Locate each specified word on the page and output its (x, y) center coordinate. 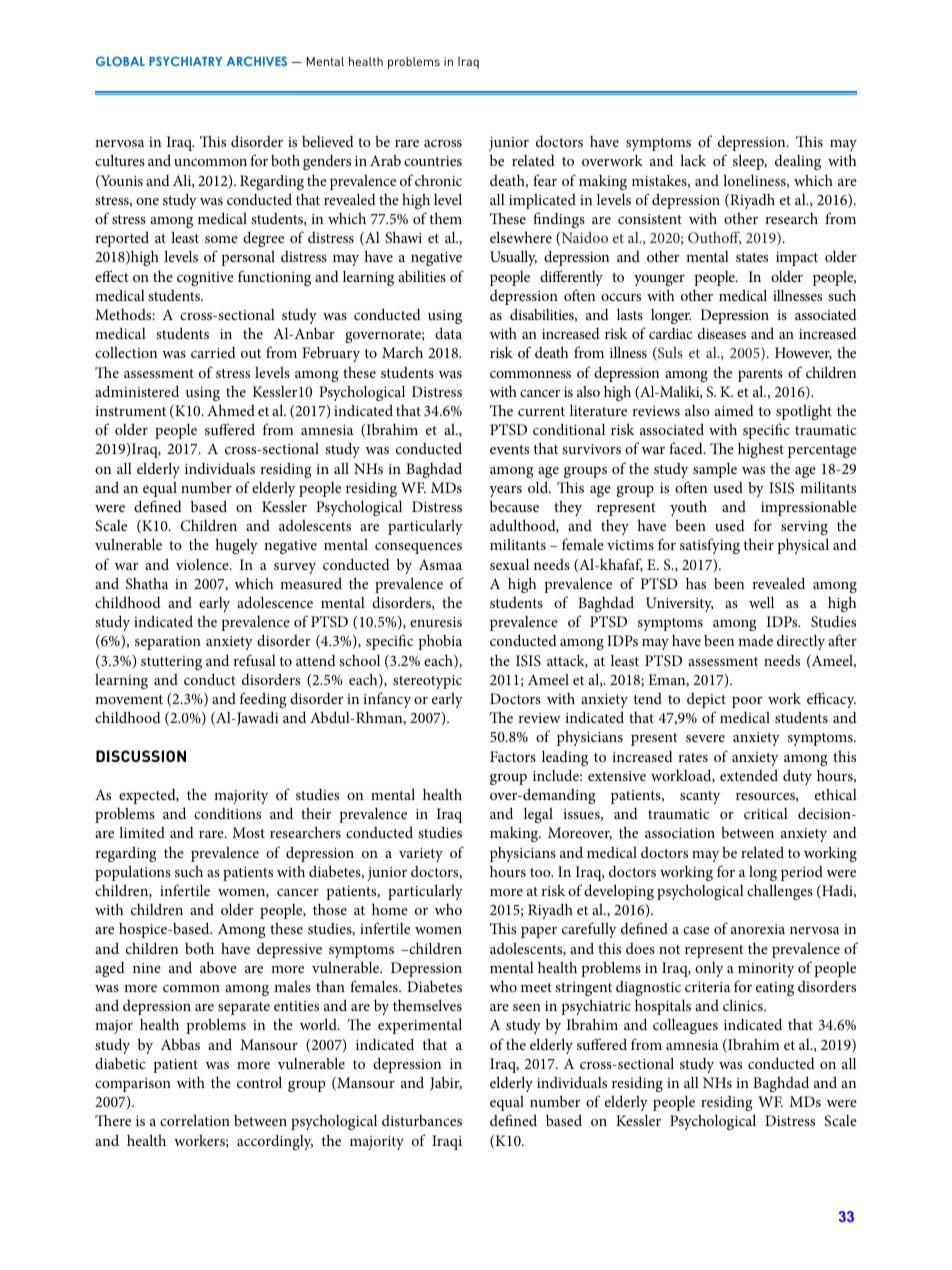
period (802, 873)
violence (203, 564)
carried (213, 352)
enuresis (436, 622)
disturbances (422, 1120)
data (448, 333)
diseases (722, 333)
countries (433, 161)
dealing (798, 162)
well (761, 602)
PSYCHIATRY (185, 61)
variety (421, 855)
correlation (195, 1120)
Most (248, 832)
